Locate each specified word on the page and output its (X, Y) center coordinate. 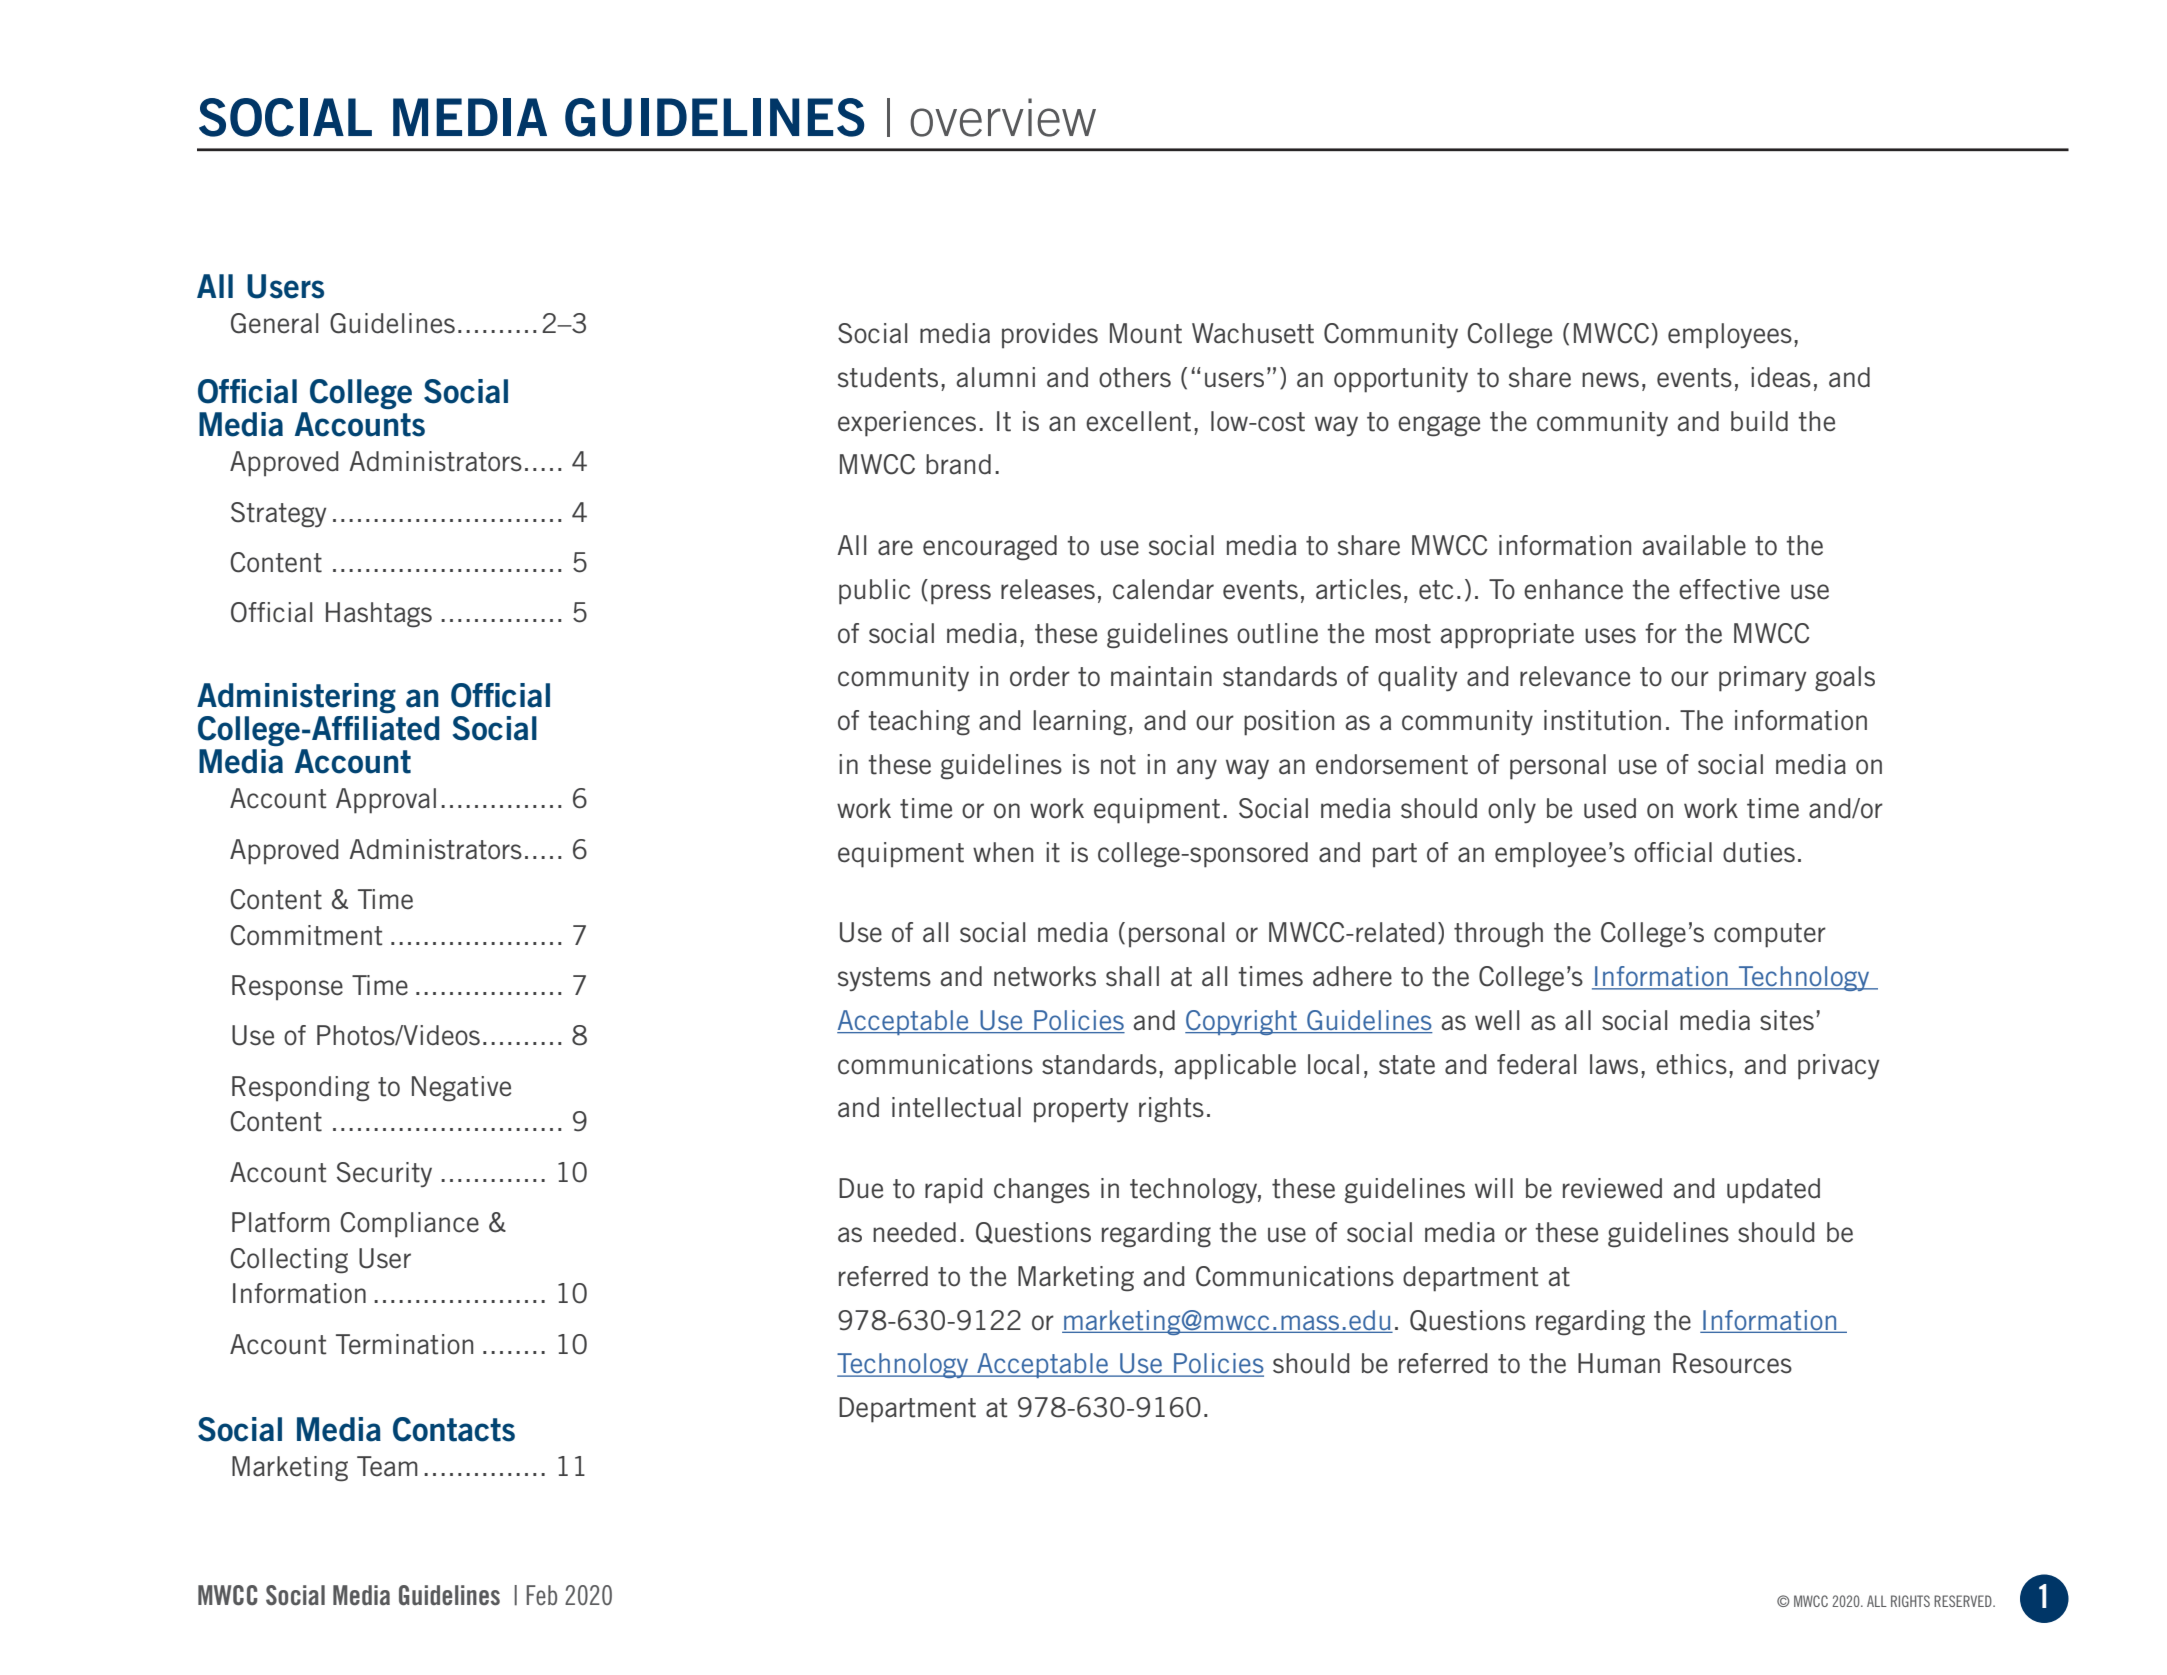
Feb (541, 1595)
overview (1003, 117)
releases (1048, 589)
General (274, 323)
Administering (296, 698)
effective (1729, 589)
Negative (461, 1089)
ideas (1781, 377)
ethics (1691, 1064)
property (1081, 1110)
